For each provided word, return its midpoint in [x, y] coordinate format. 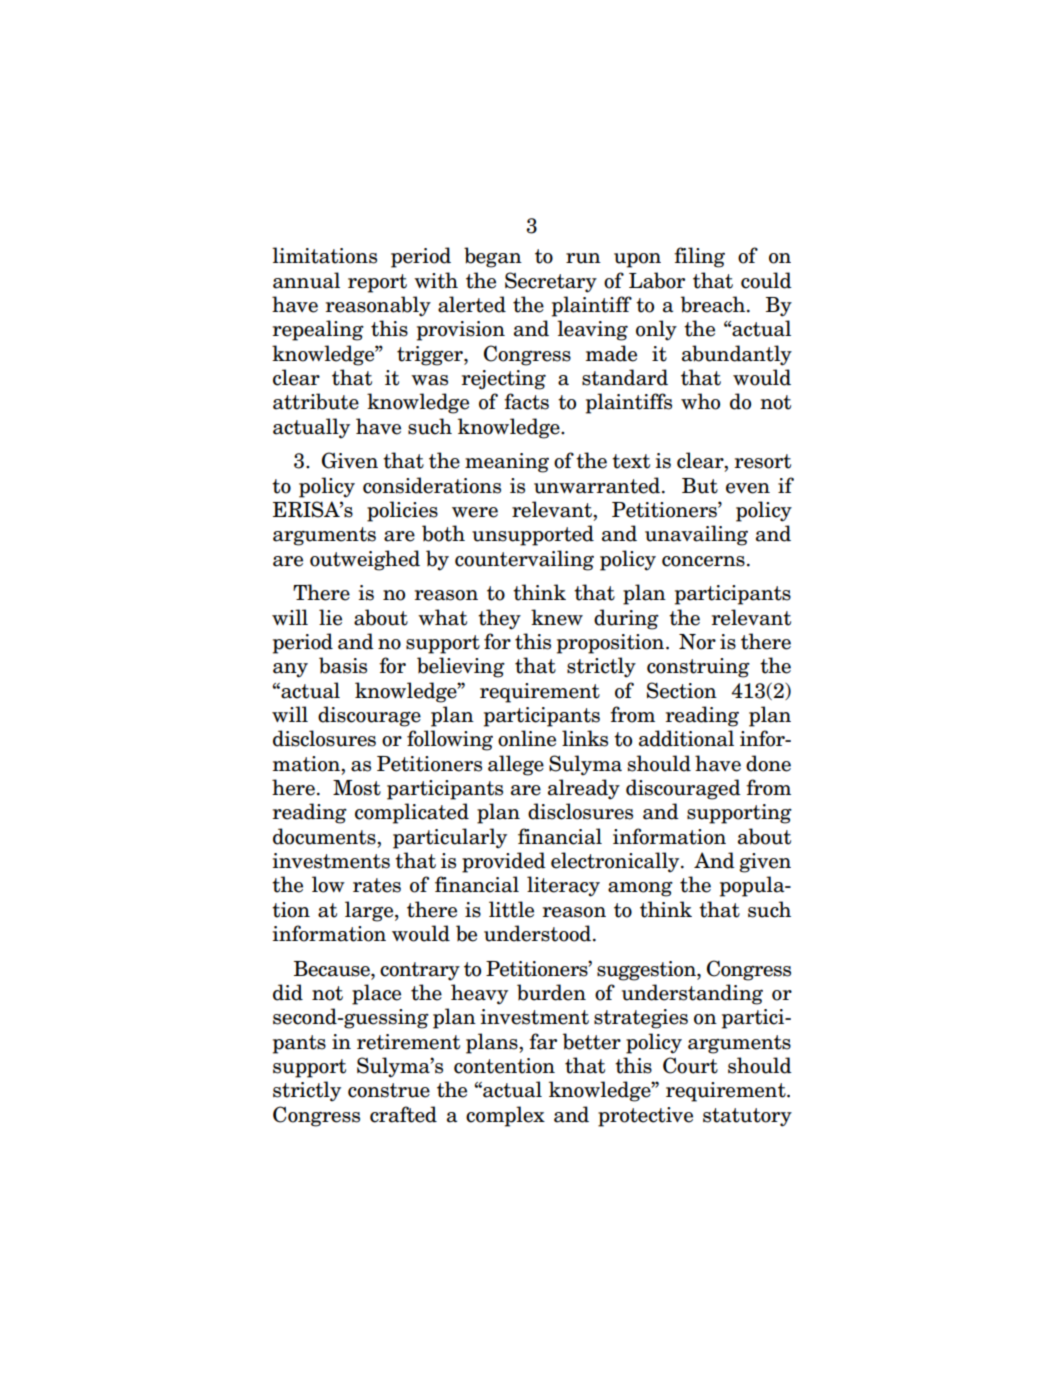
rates [377, 885]
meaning [507, 463]
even [748, 488]
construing [698, 668]
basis [343, 665]
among [640, 889]
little [511, 909]
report [377, 283]
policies [402, 511]
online [527, 738]
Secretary [551, 282]
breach [714, 304]
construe [389, 1090]
